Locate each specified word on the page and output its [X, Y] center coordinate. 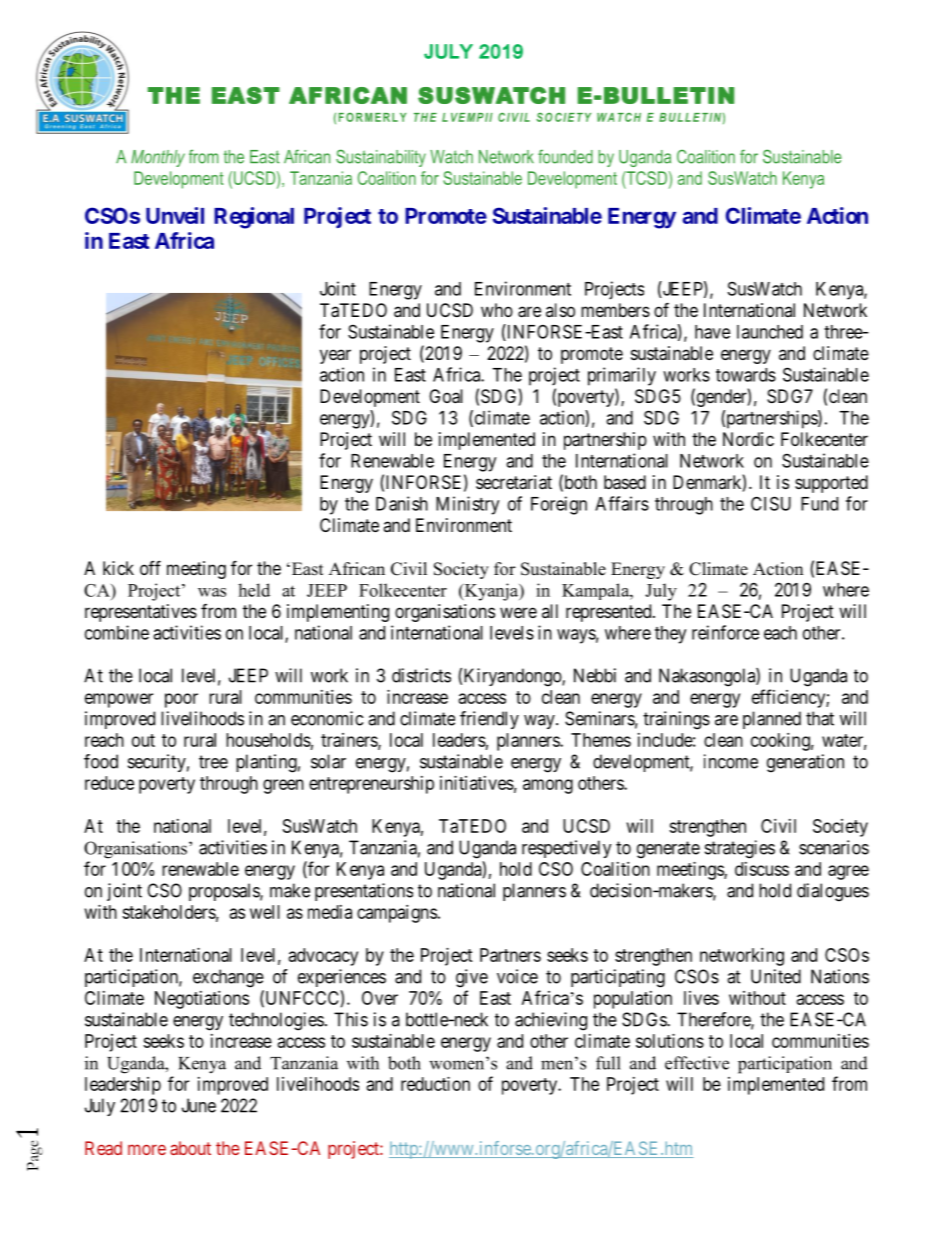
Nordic [748, 439]
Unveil [175, 215]
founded [565, 156]
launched [770, 332]
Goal [446, 396]
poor [181, 700]
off [150, 567]
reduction [435, 1084]
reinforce [725, 632]
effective [697, 1063]
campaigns [397, 914]
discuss [762, 869]
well [265, 912]
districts [421, 675]
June [199, 1105]
